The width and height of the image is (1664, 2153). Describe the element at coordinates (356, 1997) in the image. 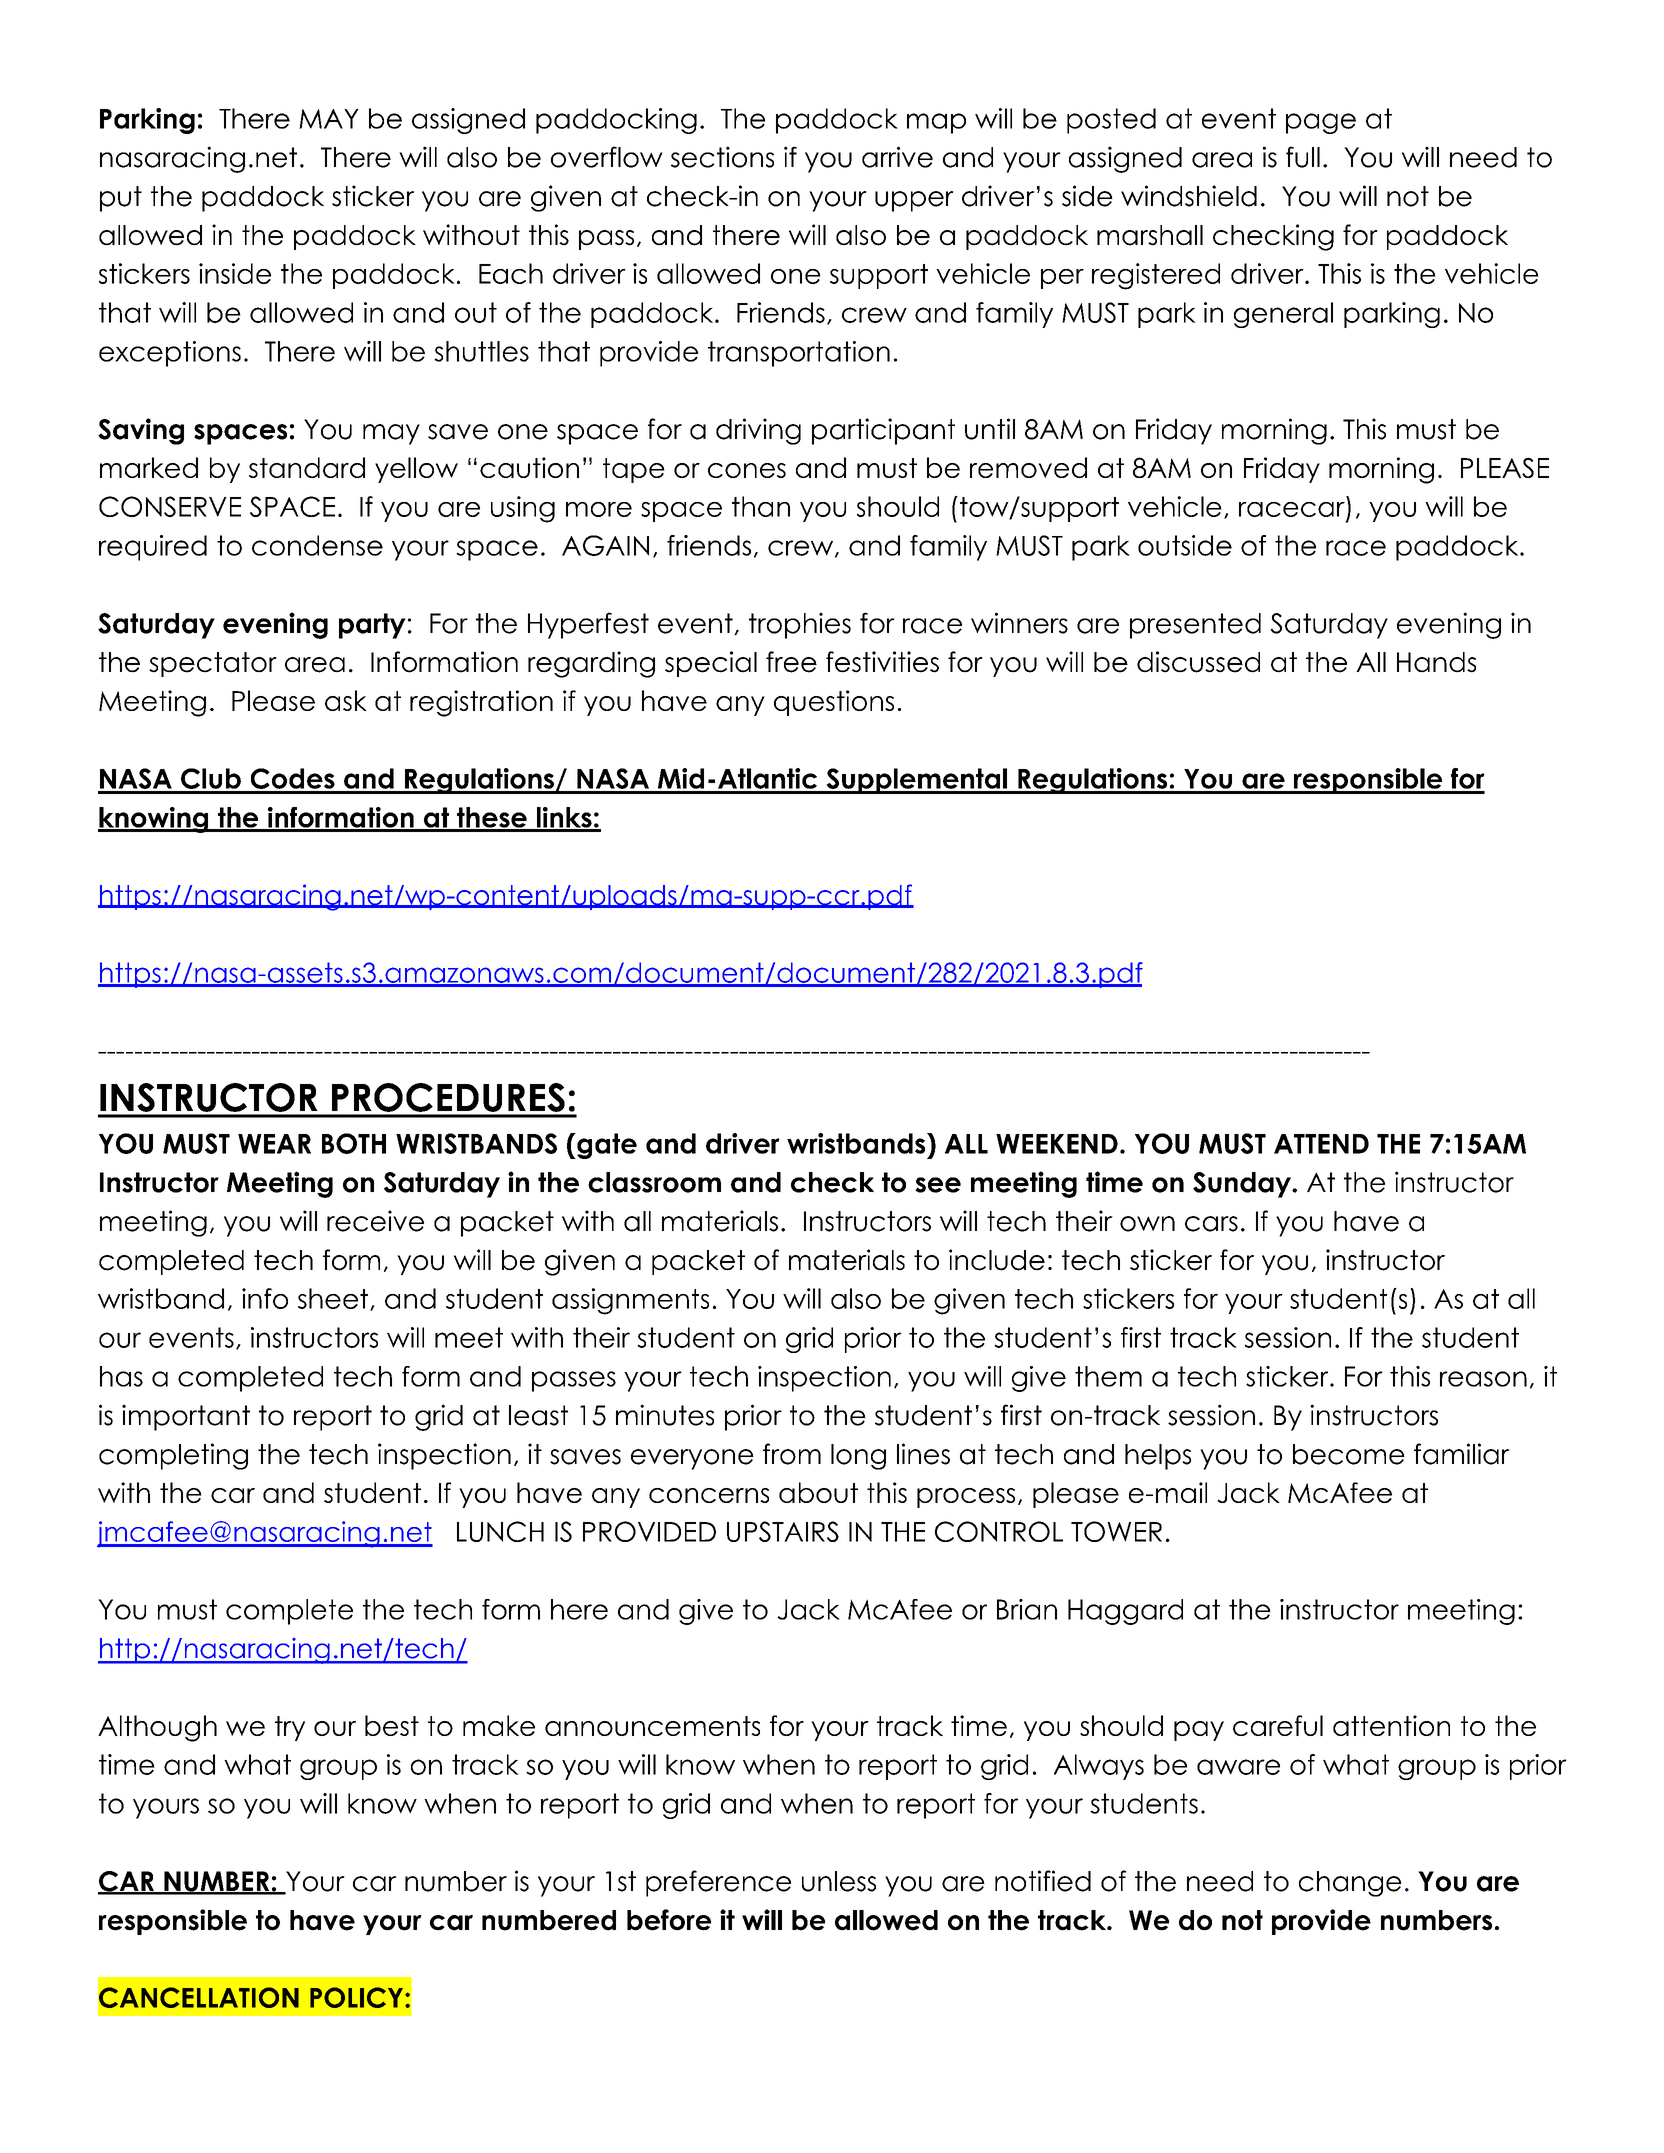

I see `POLICY` at that location.
